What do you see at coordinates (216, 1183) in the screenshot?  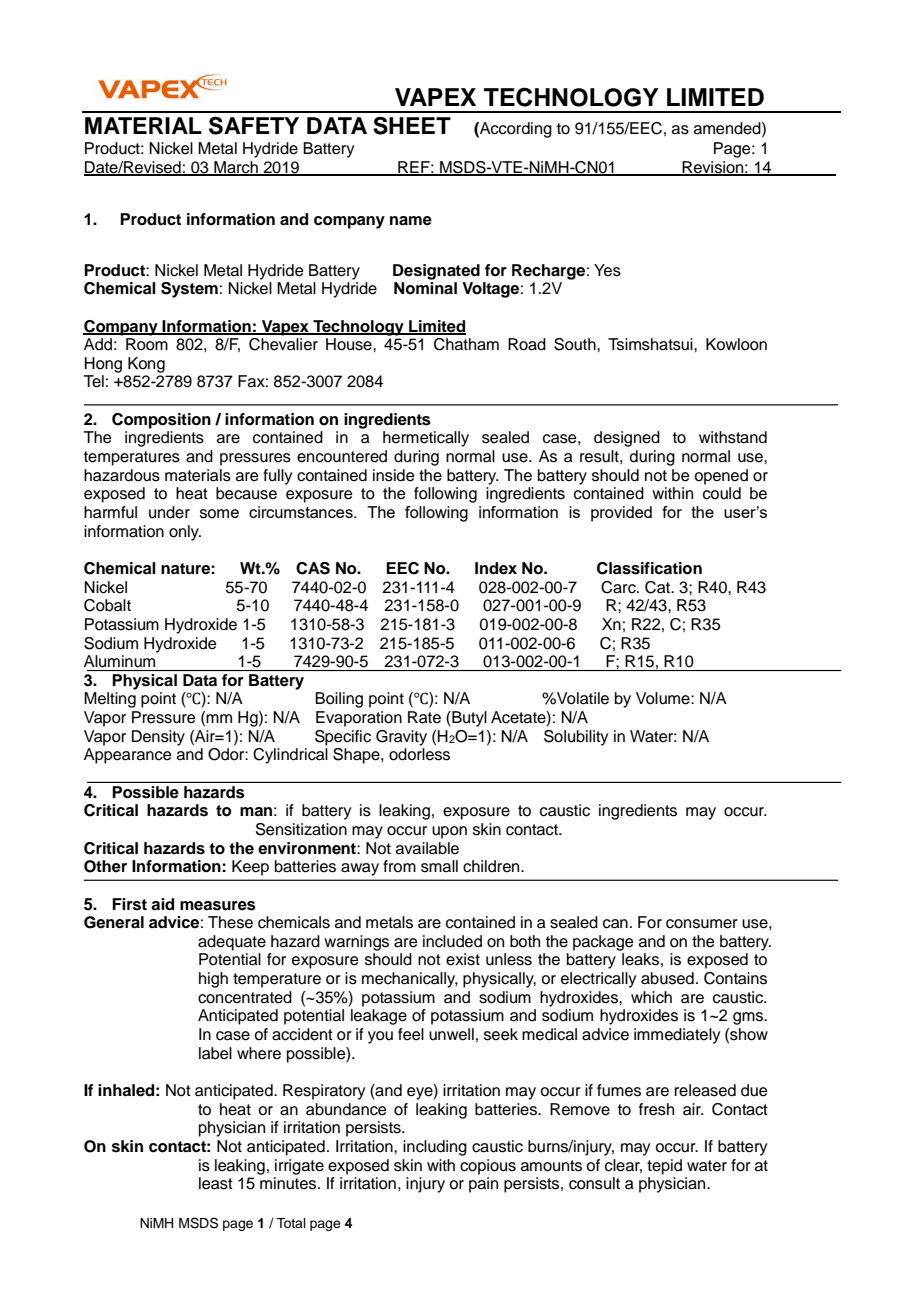 I see `least` at bounding box center [216, 1183].
